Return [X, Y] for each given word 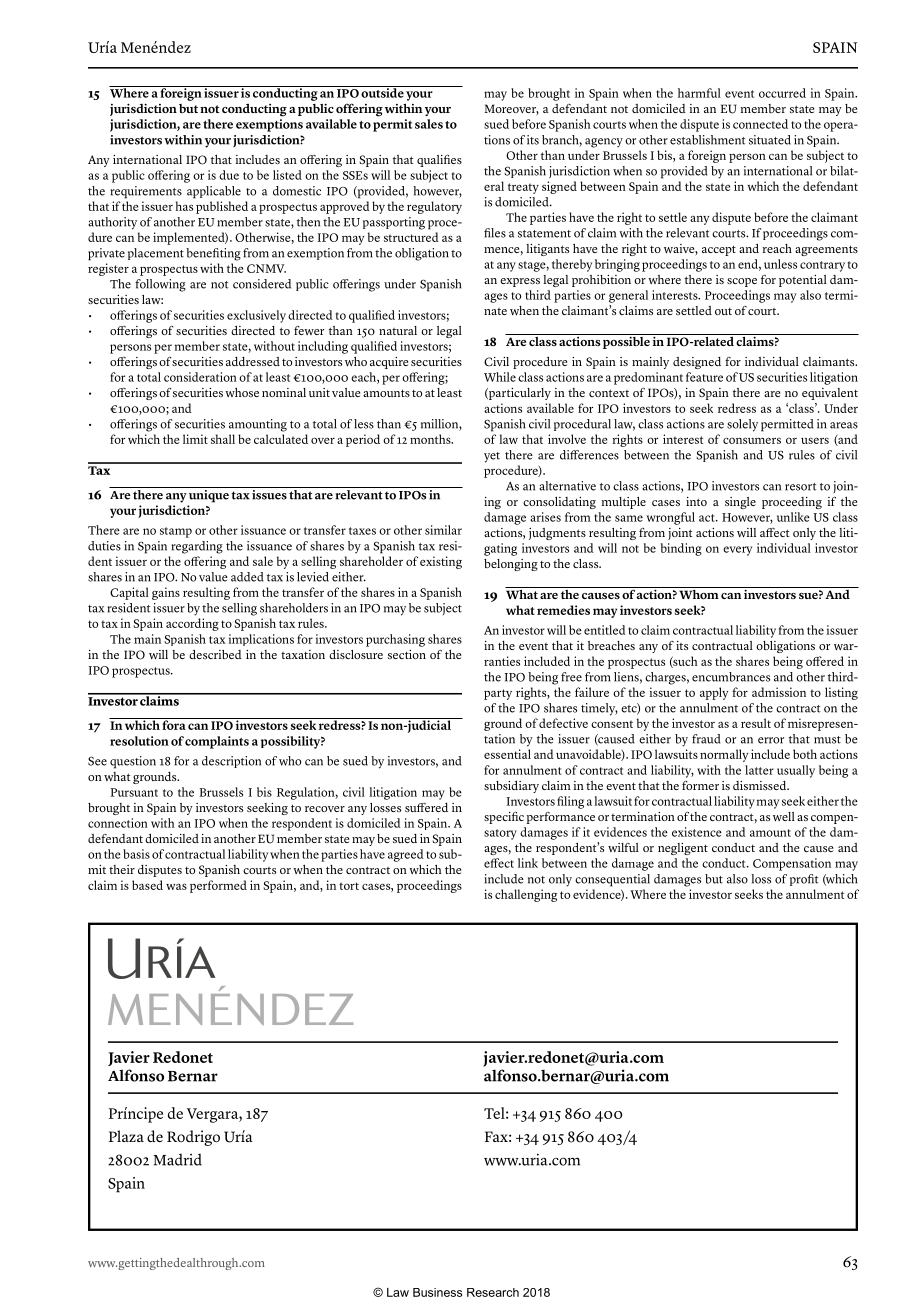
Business [437, 1292]
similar [443, 530]
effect [499, 863]
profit [804, 880]
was [176, 886]
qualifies [439, 160]
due [229, 175]
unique [209, 495]
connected [760, 124]
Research [493, 1292]
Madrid [177, 1160]
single [740, 503]
